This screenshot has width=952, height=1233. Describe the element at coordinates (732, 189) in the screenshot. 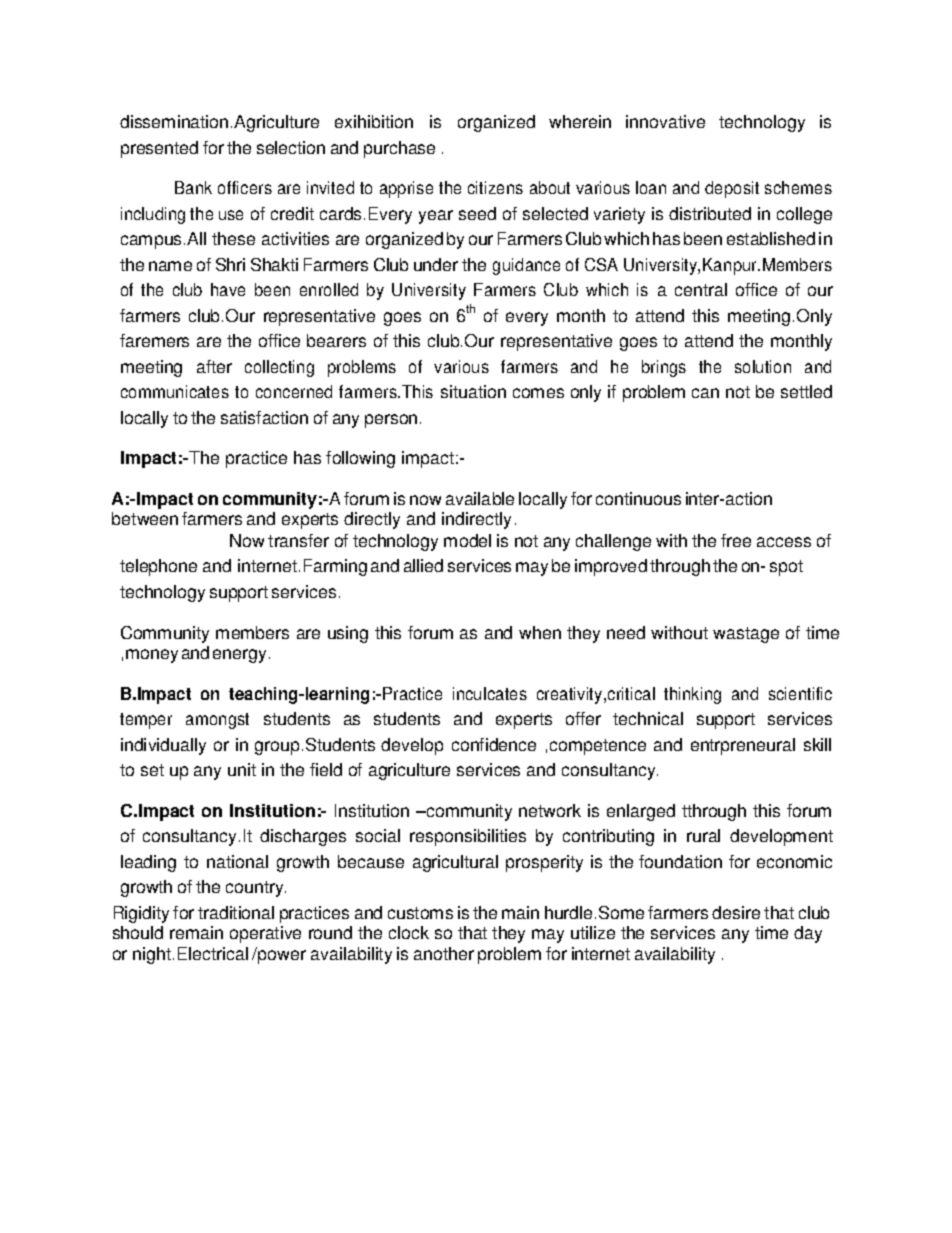

I see `deposit` at that location.
